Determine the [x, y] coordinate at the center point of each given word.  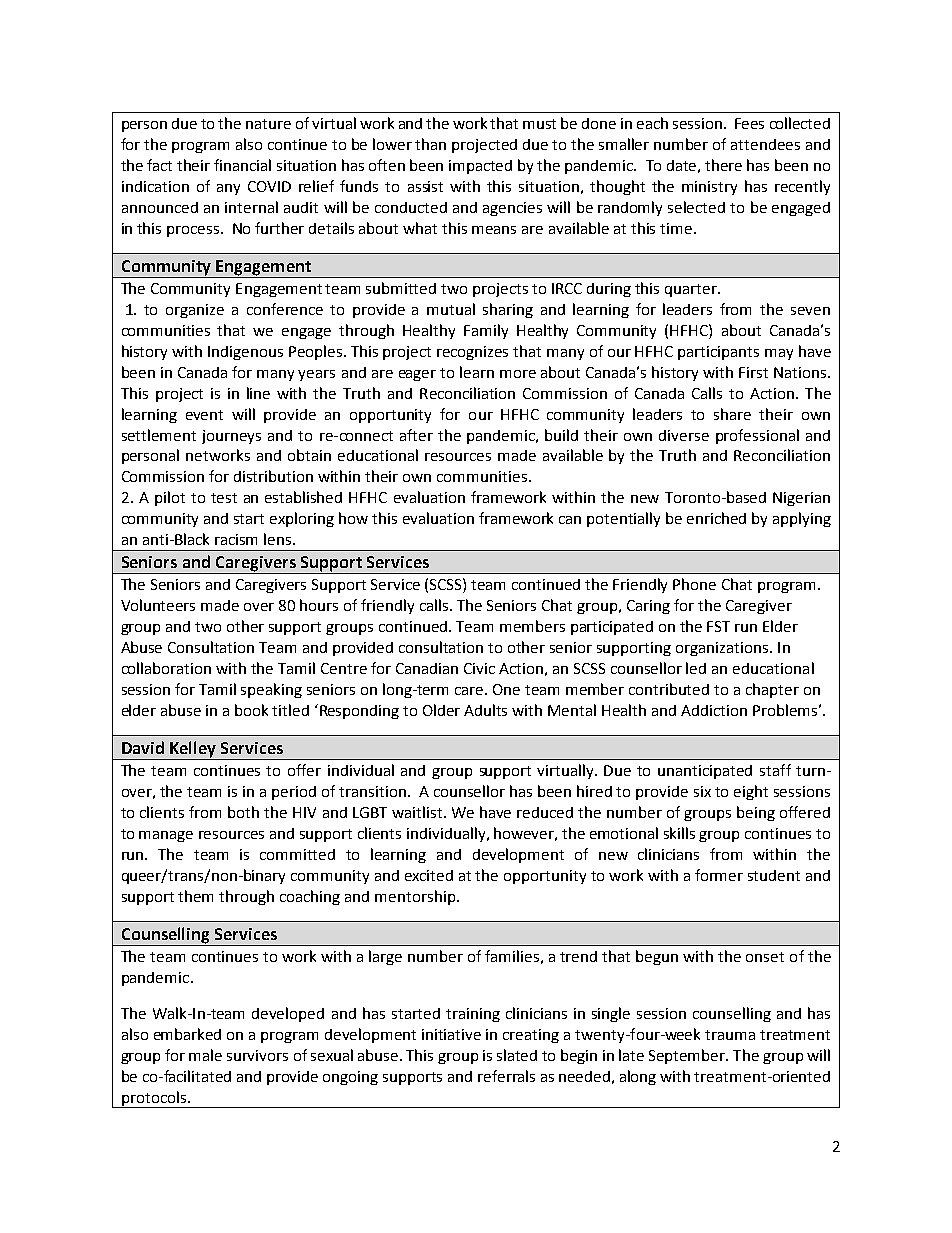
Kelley [193, 750]
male [205, 1055]
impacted [480, 167]
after [416, 435]
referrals [506, 1076]
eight [751, 792]
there [723, 165]
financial [242, 165]
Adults [485, 710]
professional [757, 436]
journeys [231, 437]
